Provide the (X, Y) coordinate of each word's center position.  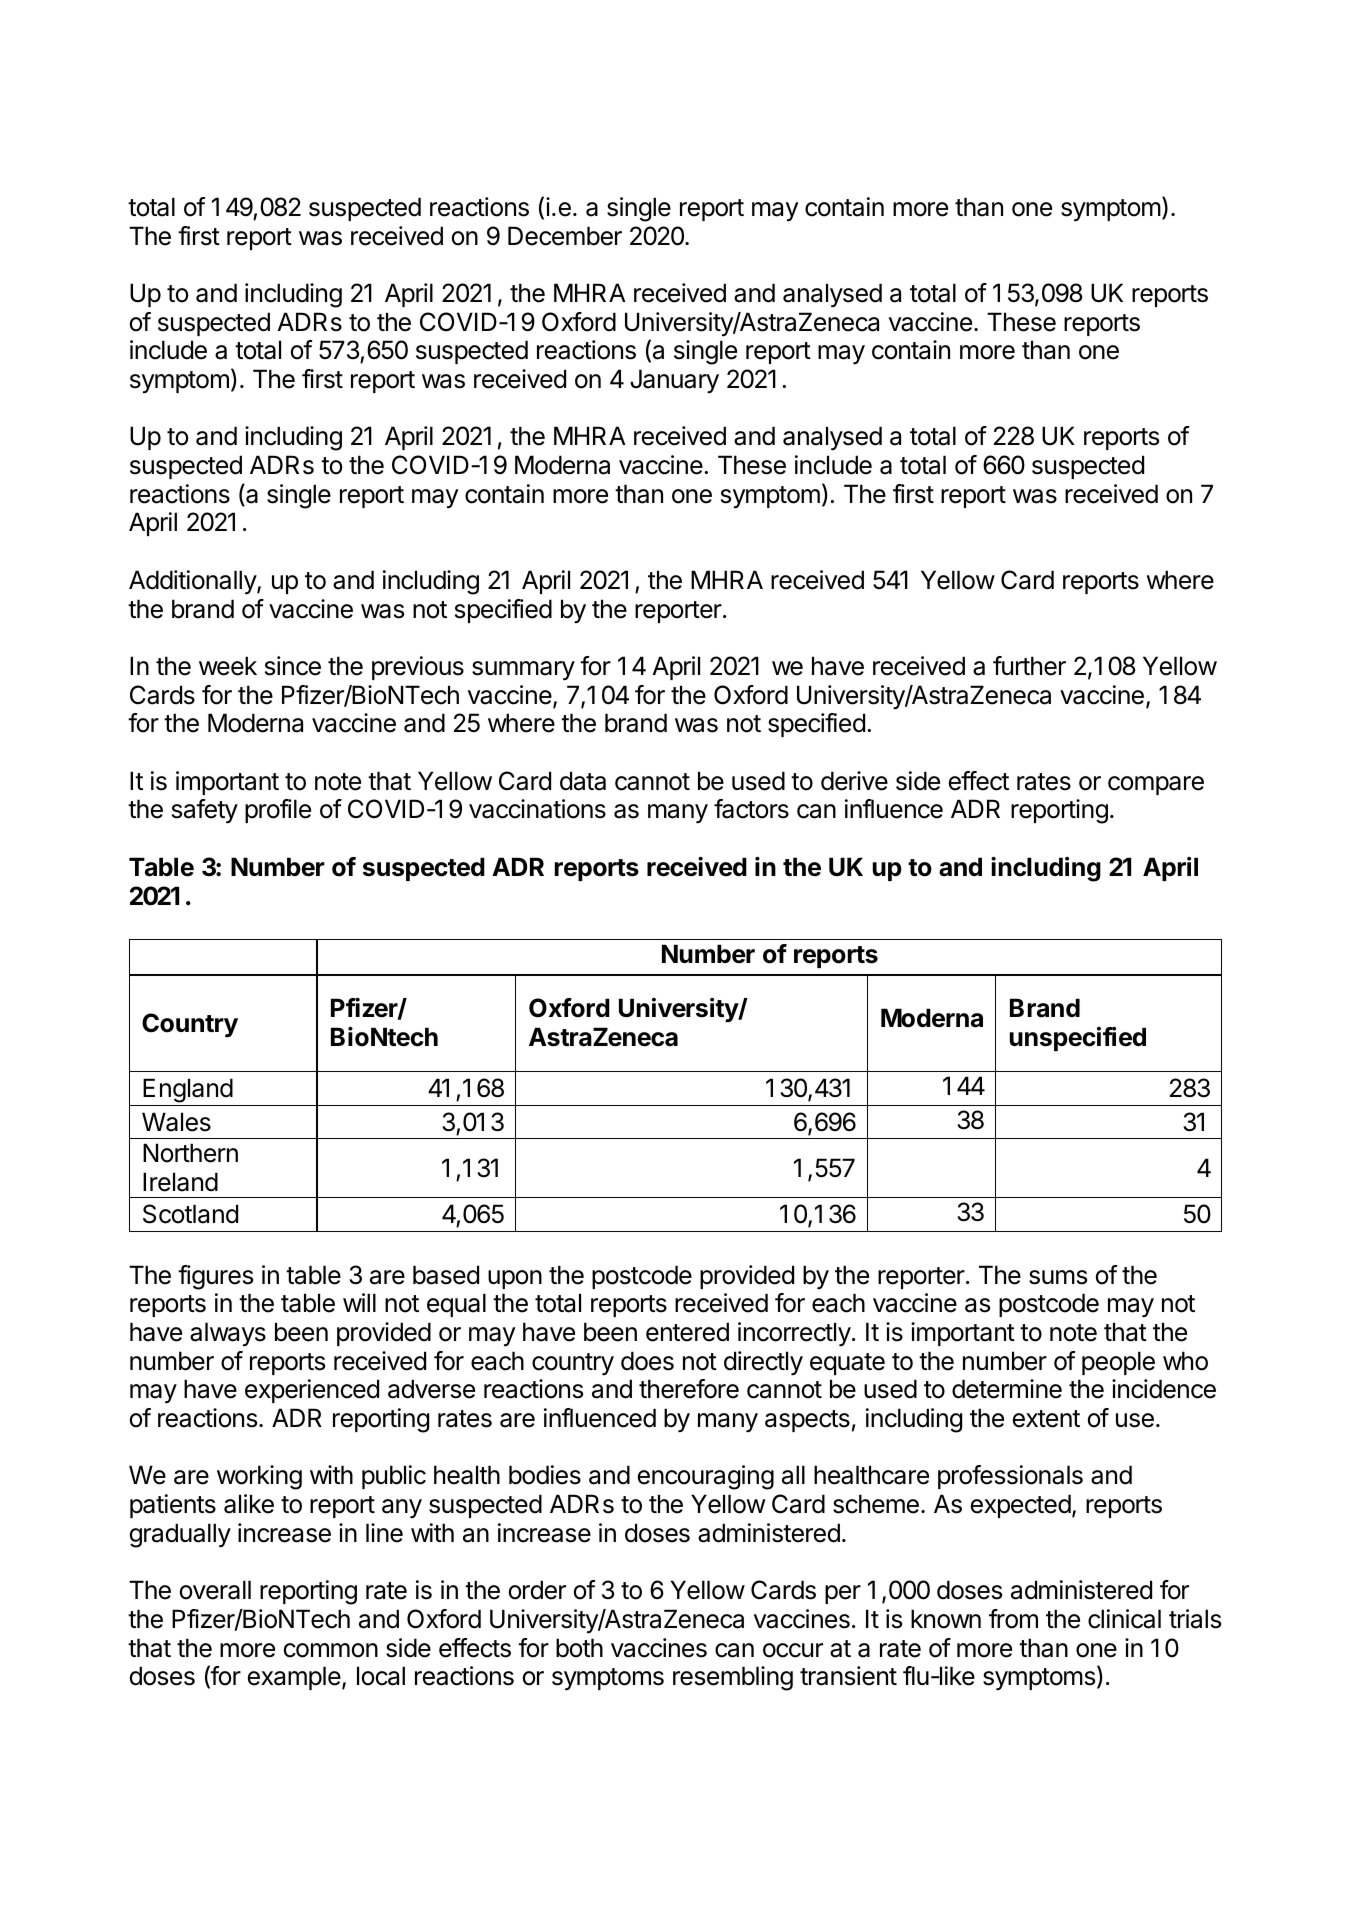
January (674, 381)
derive (854, 781)
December (565, 236)
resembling (733, 1678)
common (331, 1650)
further (1029, 666)
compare (1156, 785)
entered (687, 1332)
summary (523, 671)
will (359, 1302)
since (293, 666)
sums (1058, 1277)
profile (278, 811)
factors (751, 809)
